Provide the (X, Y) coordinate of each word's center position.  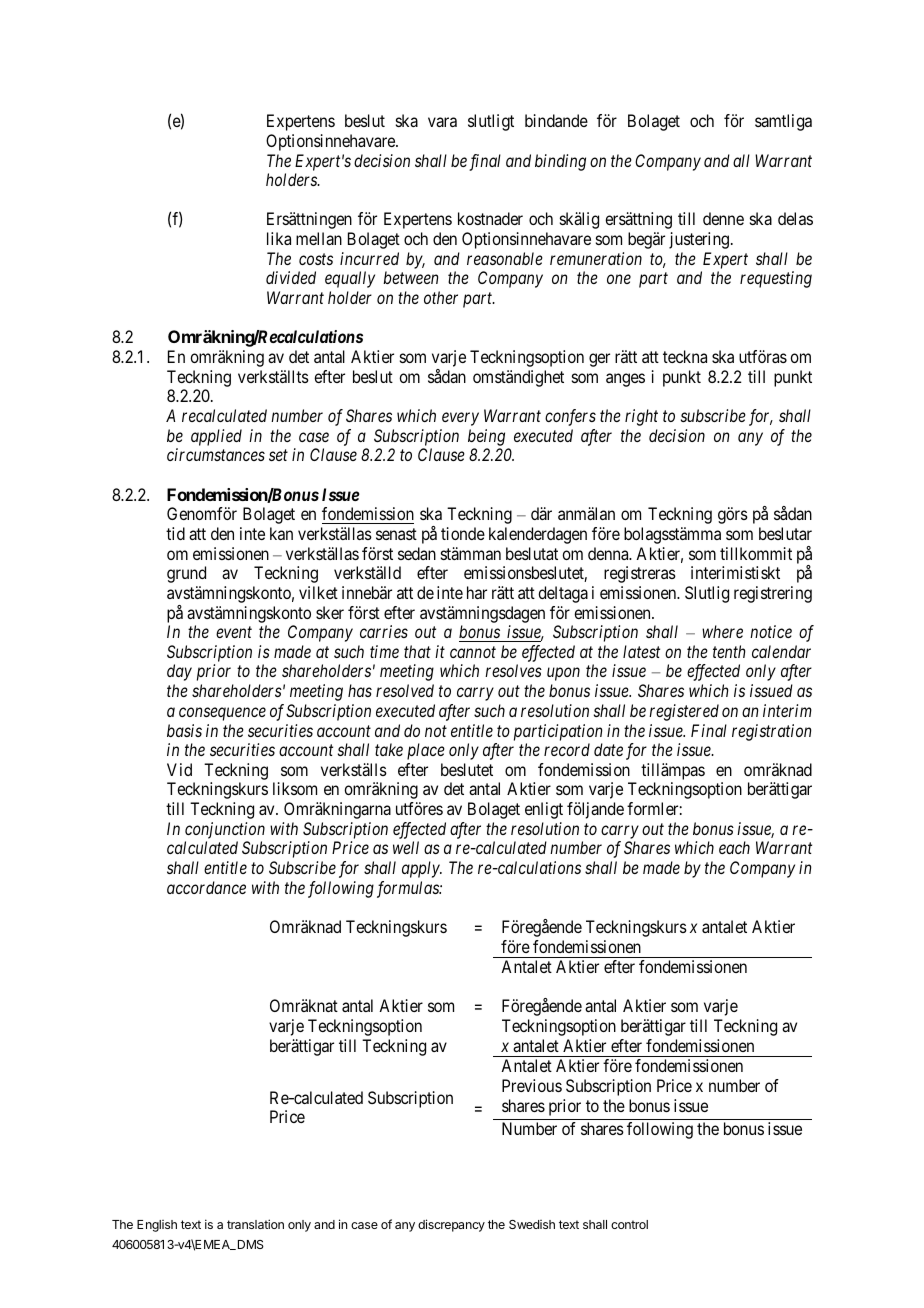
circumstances (216, 454)
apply (422, 869)
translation (255, 1224)
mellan (319, 238)
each (734, 847)
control (629, 1224)
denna (609, 553)
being (486, 437)
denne (723, 218)
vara (442, 122)
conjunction (225, 830)
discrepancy (451, 1225)
